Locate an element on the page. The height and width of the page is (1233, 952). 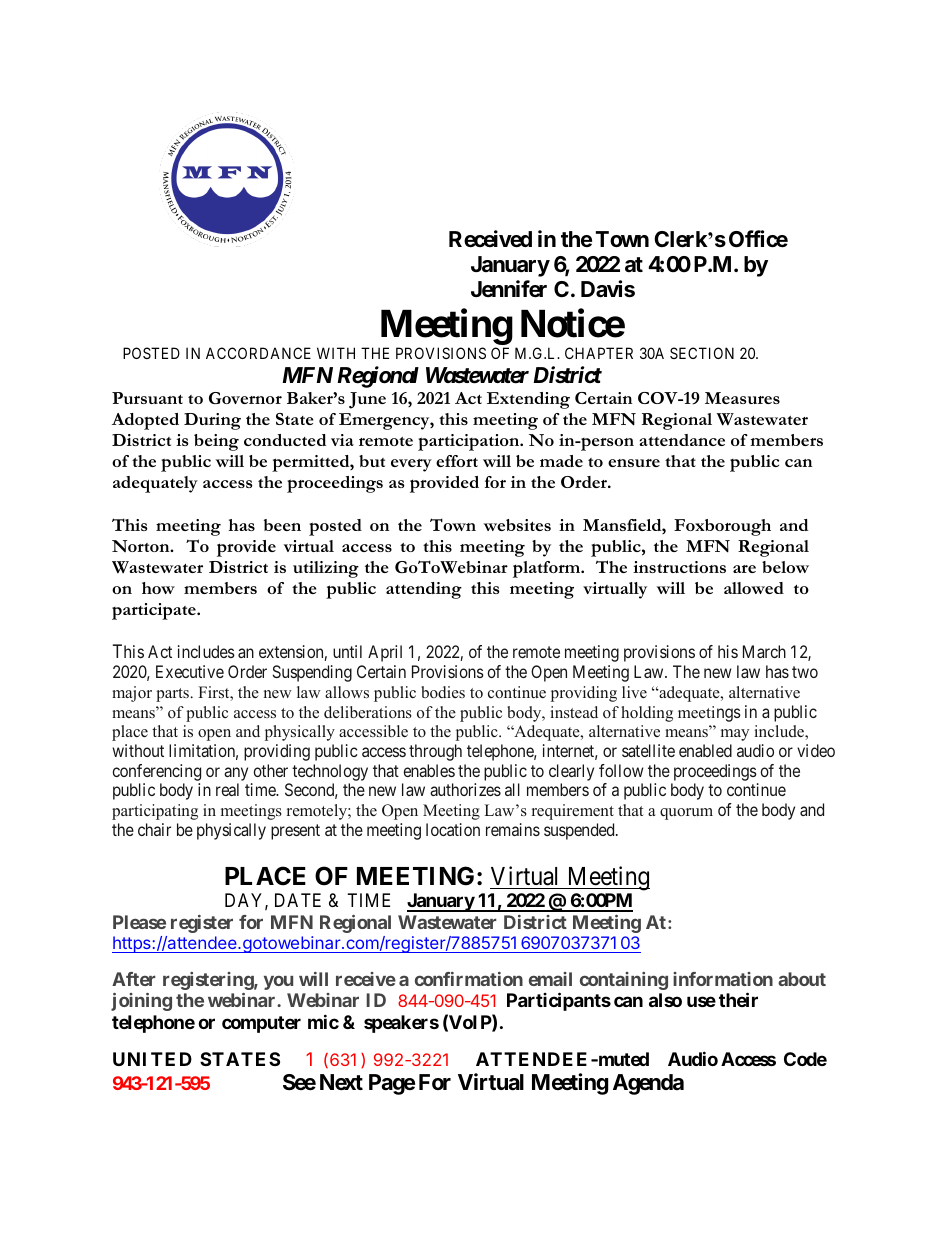
March is located at coordinates (764, 651).
